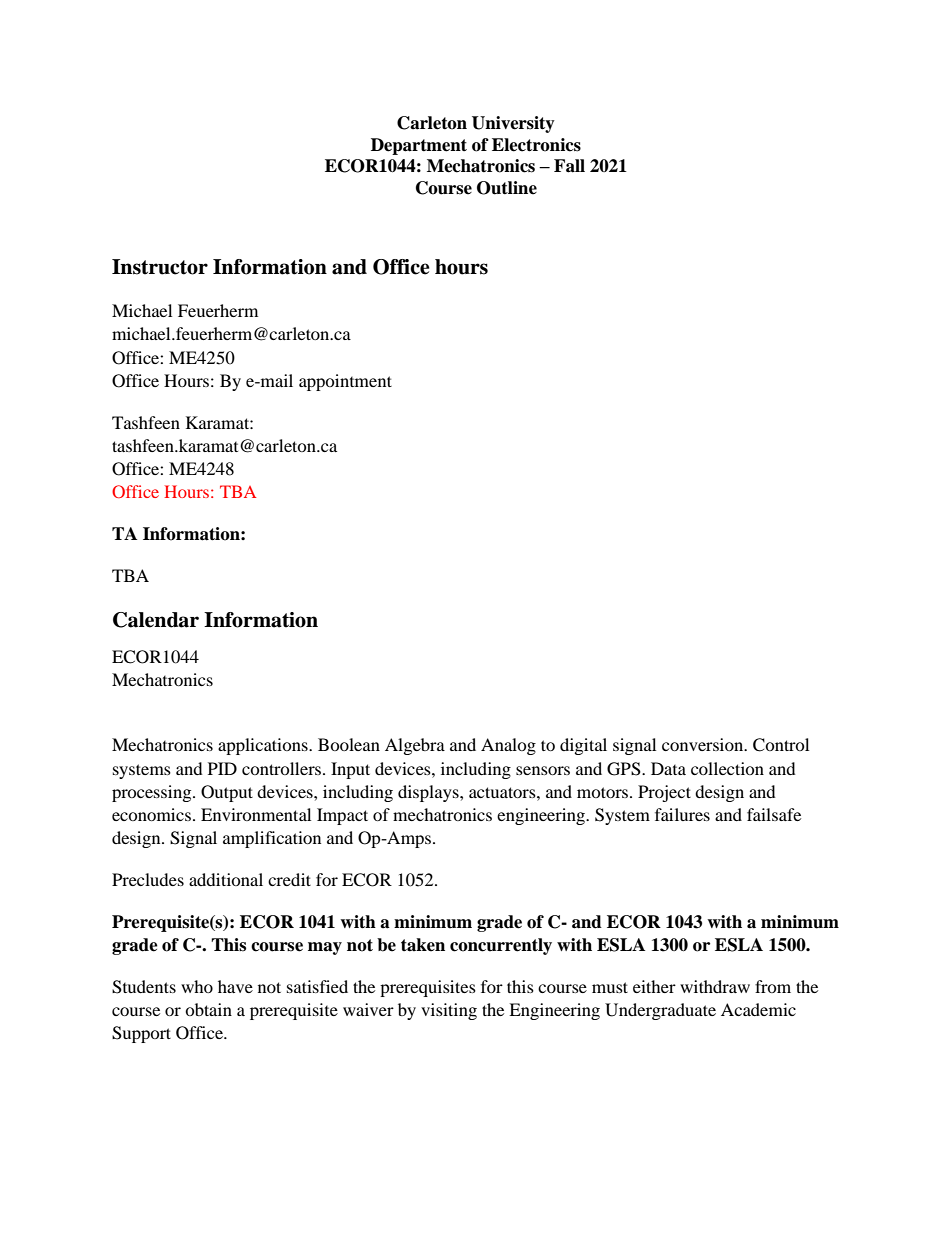 This screenshot has width=952, height=1233. What do you see at coordinates (419, 146) in the screenshot?
I see `Department` at bounding box center [419, 146].
